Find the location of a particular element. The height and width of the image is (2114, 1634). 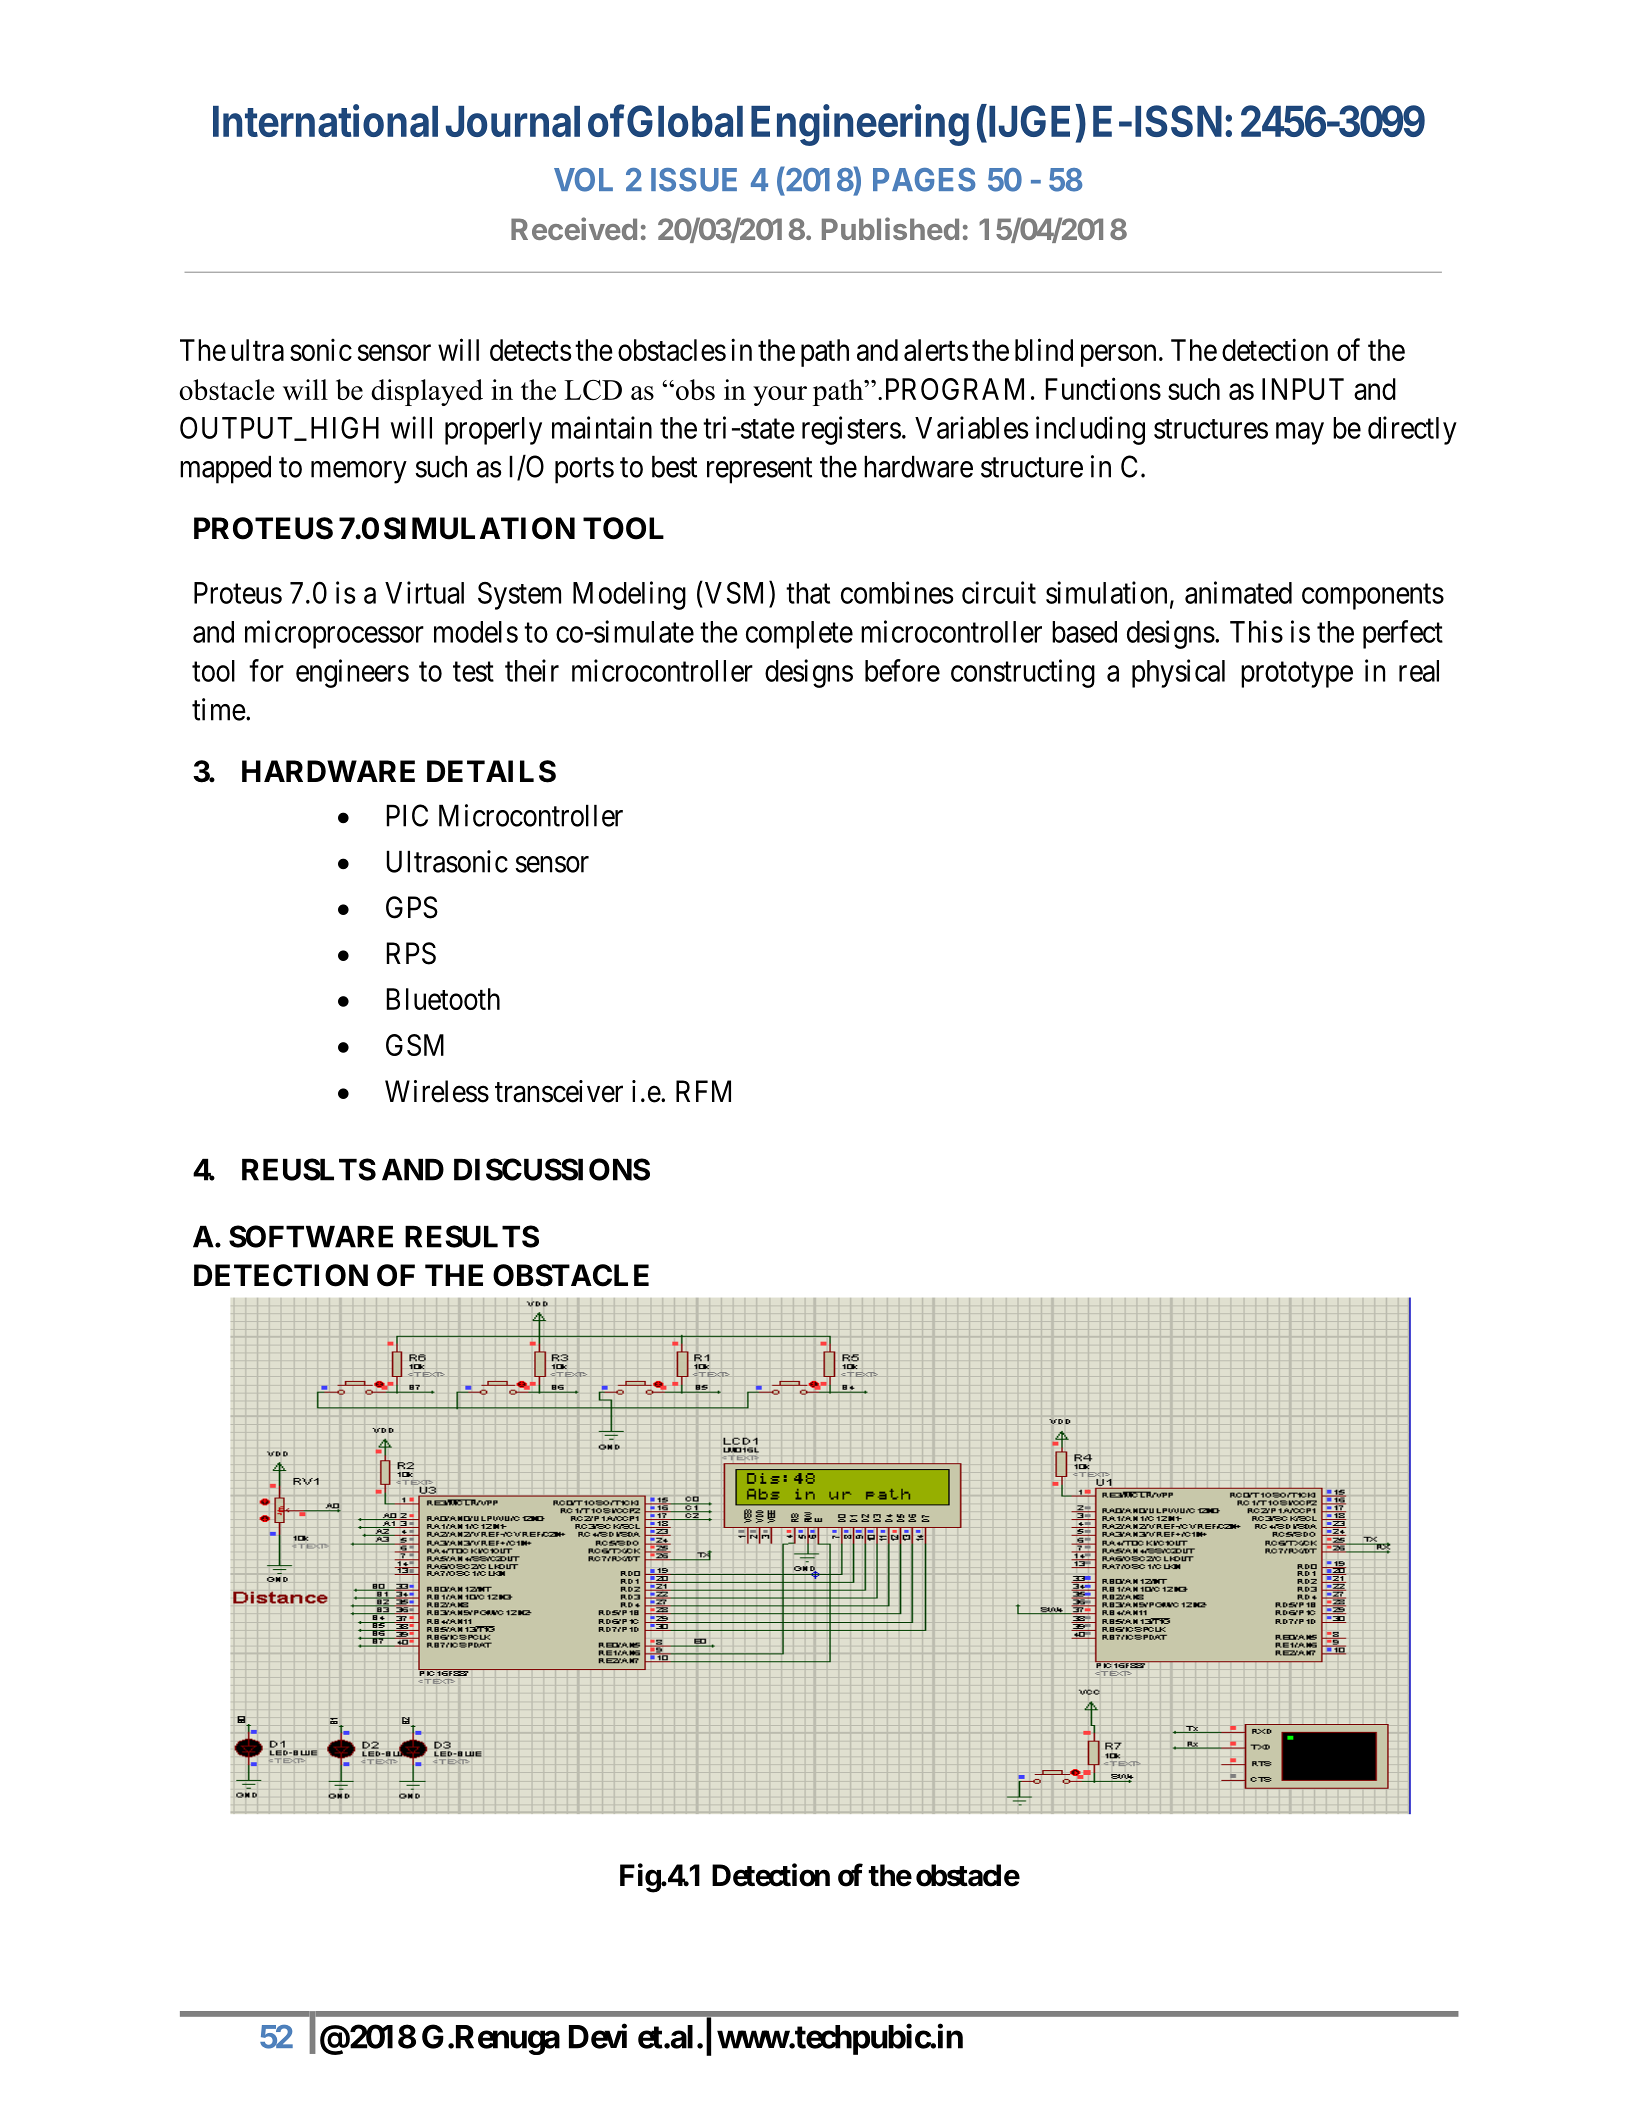

Published is located at coordinates (890, 228).
